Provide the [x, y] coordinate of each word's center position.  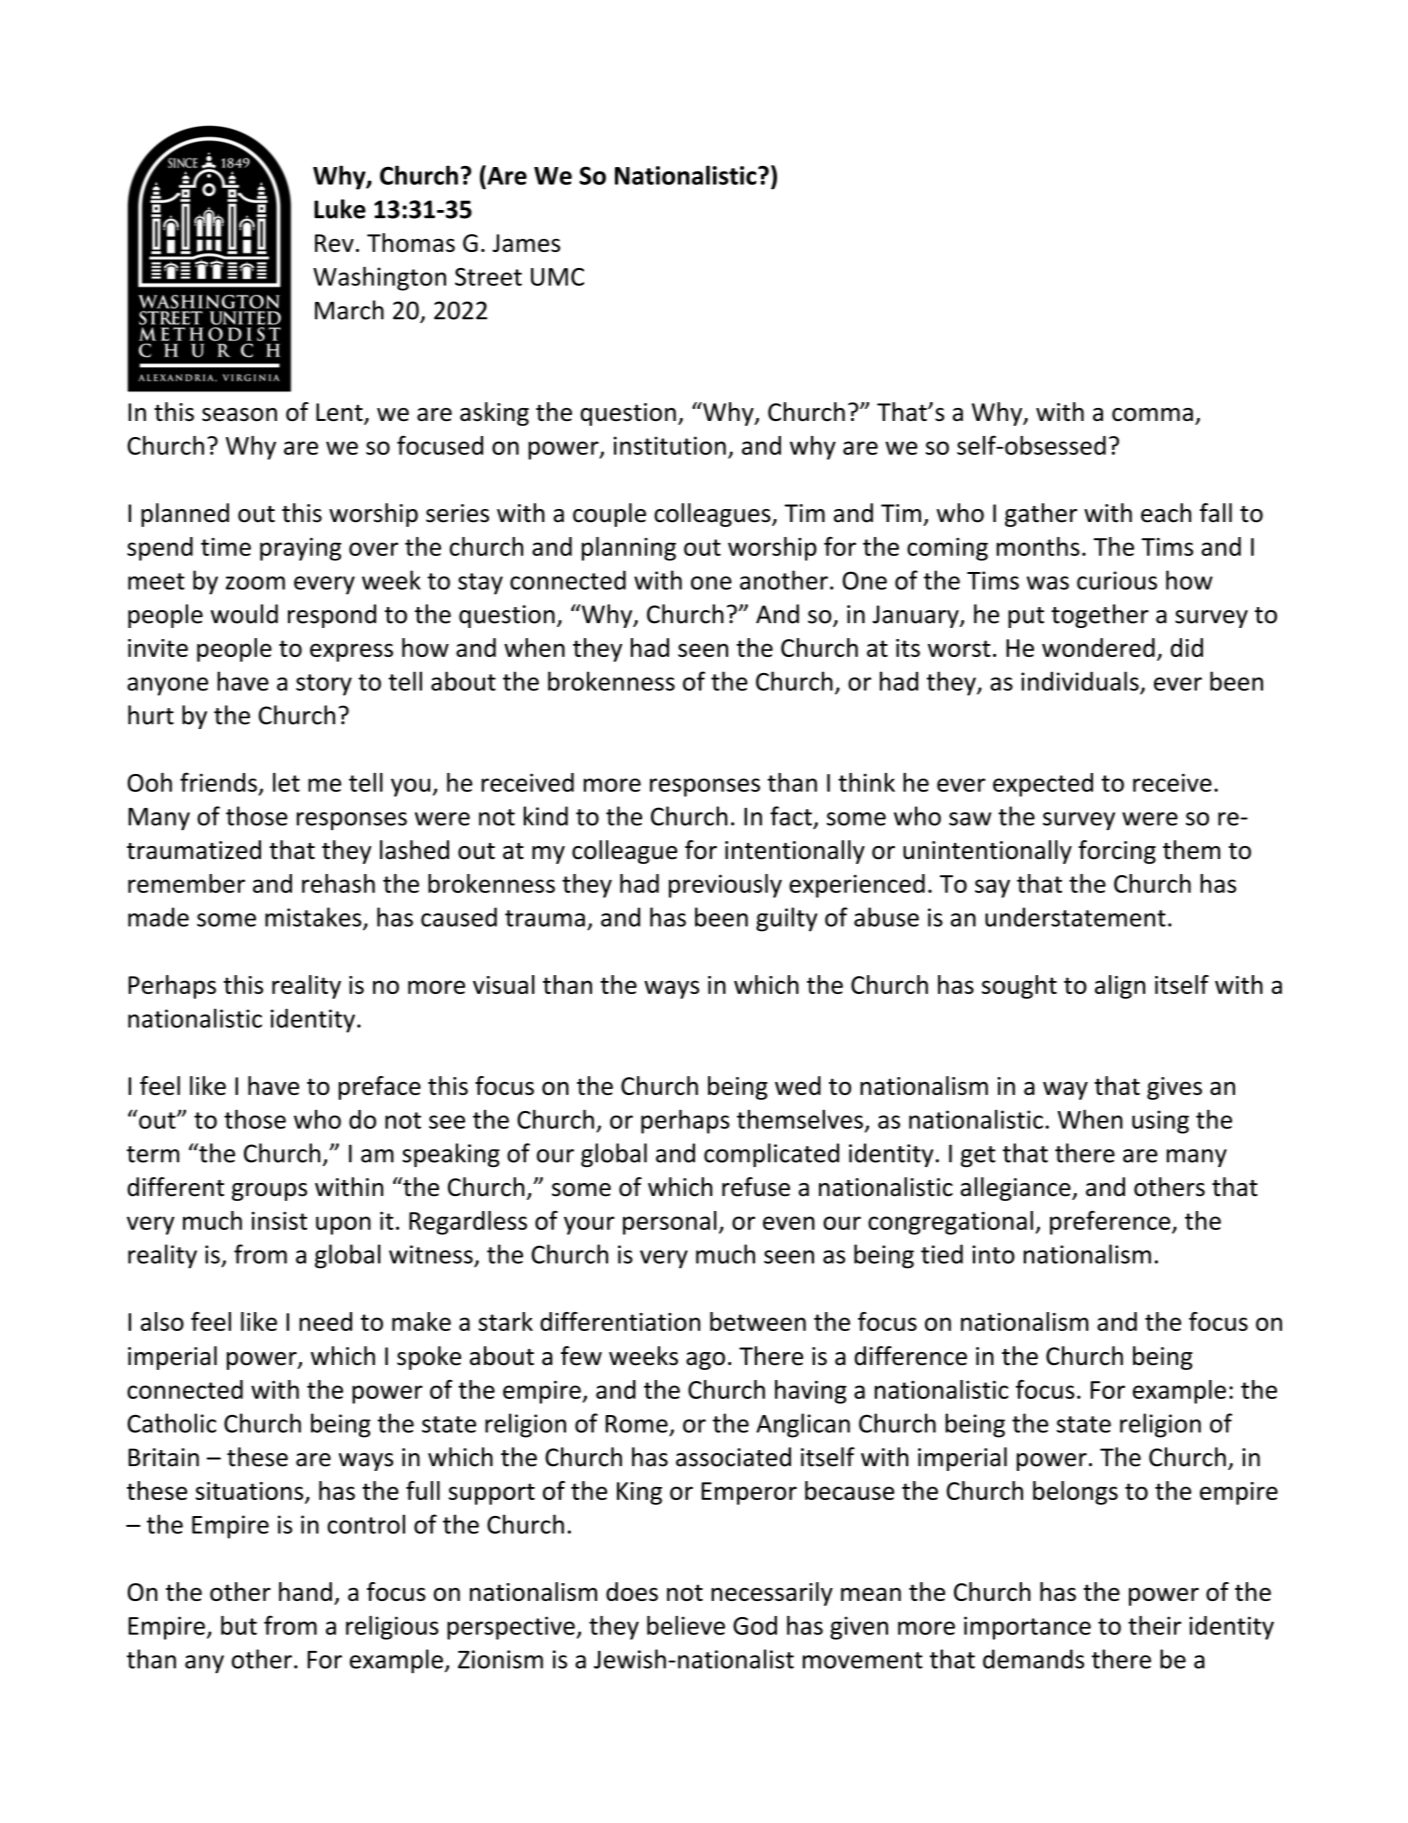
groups [269, 1192]
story [324, 685]
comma [1152, 414]
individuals [1080, 681]
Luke [340, 209]
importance [1027, 1628]
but [239, 1625]
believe [686, 1625]
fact [791, 816]
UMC [557, 277]
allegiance [1017, 1189]
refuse [756, 1187]
